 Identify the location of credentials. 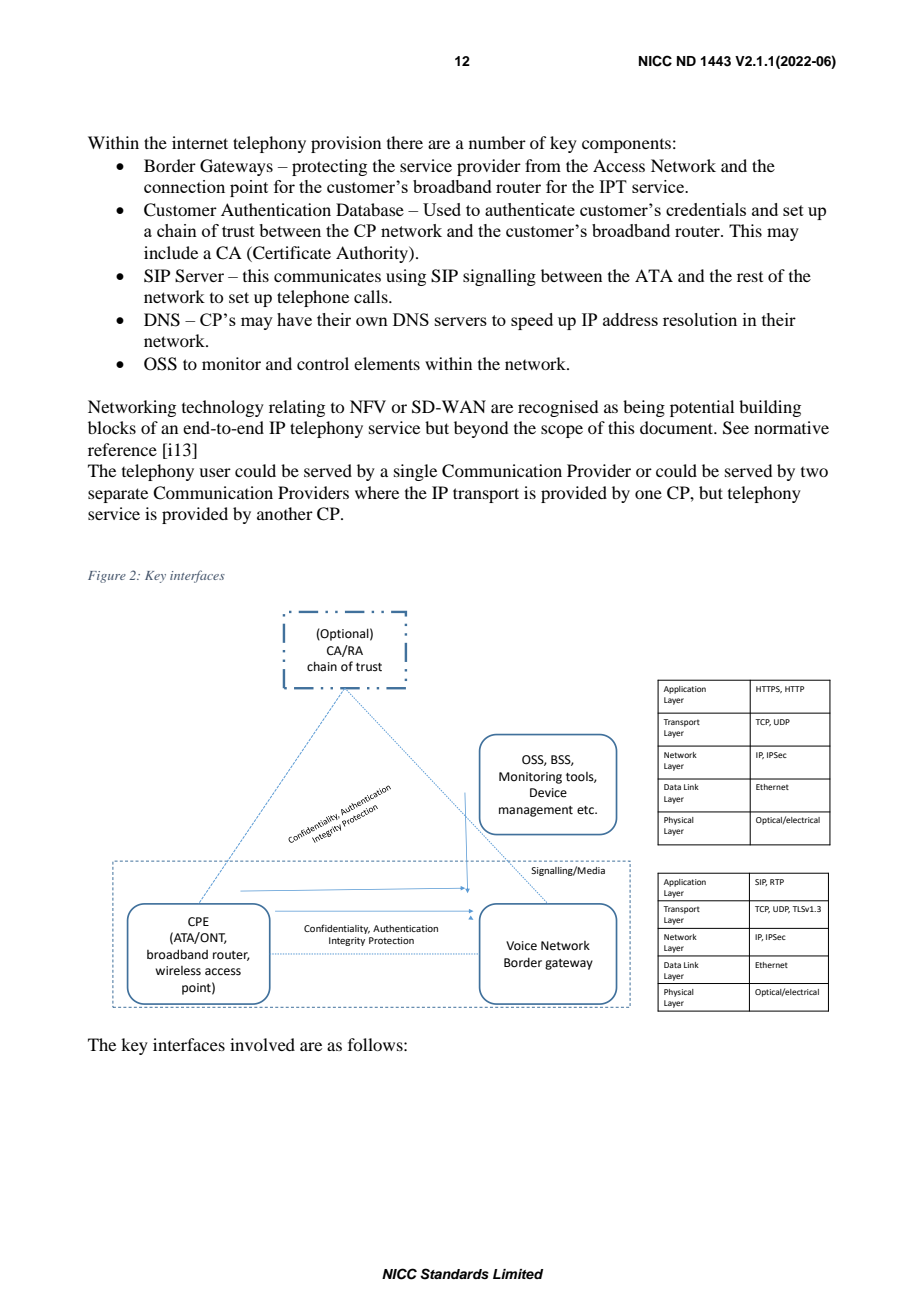
(706, 209).
